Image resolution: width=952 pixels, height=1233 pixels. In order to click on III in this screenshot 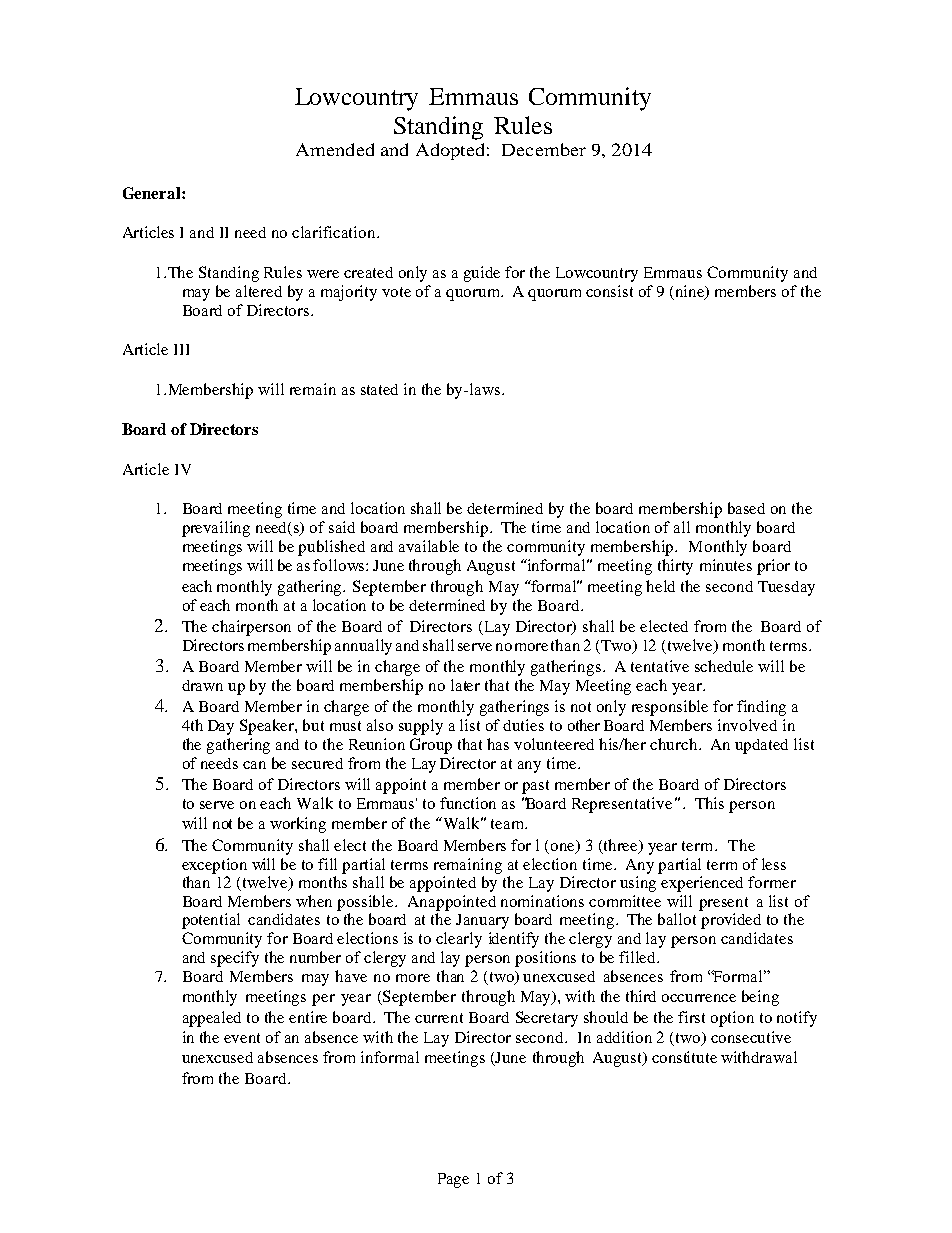, I will do `click(181, 349)`.
